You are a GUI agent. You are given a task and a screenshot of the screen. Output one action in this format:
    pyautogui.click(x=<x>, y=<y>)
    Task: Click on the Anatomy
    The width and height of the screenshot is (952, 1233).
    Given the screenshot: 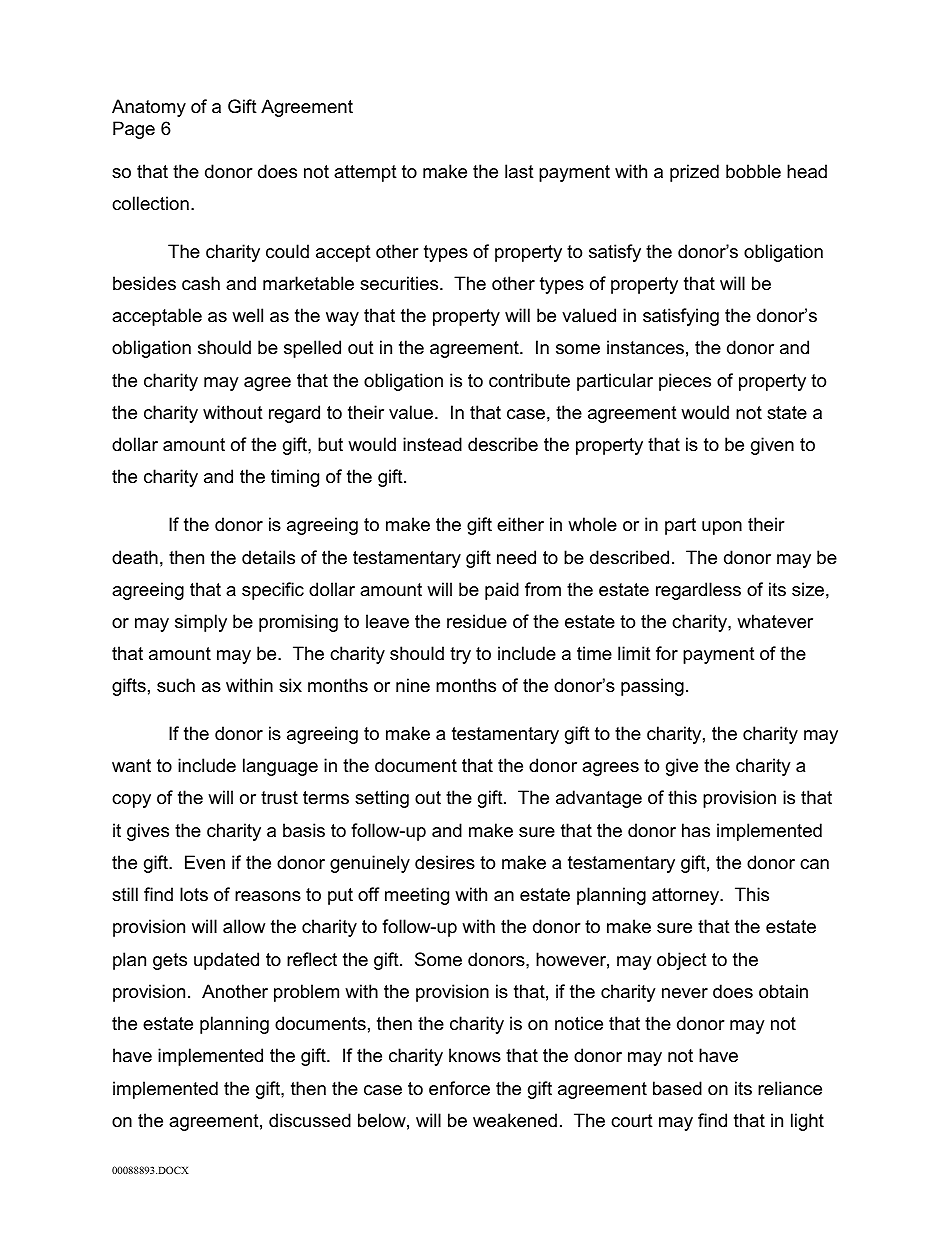 What is the action you would take?
    pyautogui.click(x=149, y=108)
